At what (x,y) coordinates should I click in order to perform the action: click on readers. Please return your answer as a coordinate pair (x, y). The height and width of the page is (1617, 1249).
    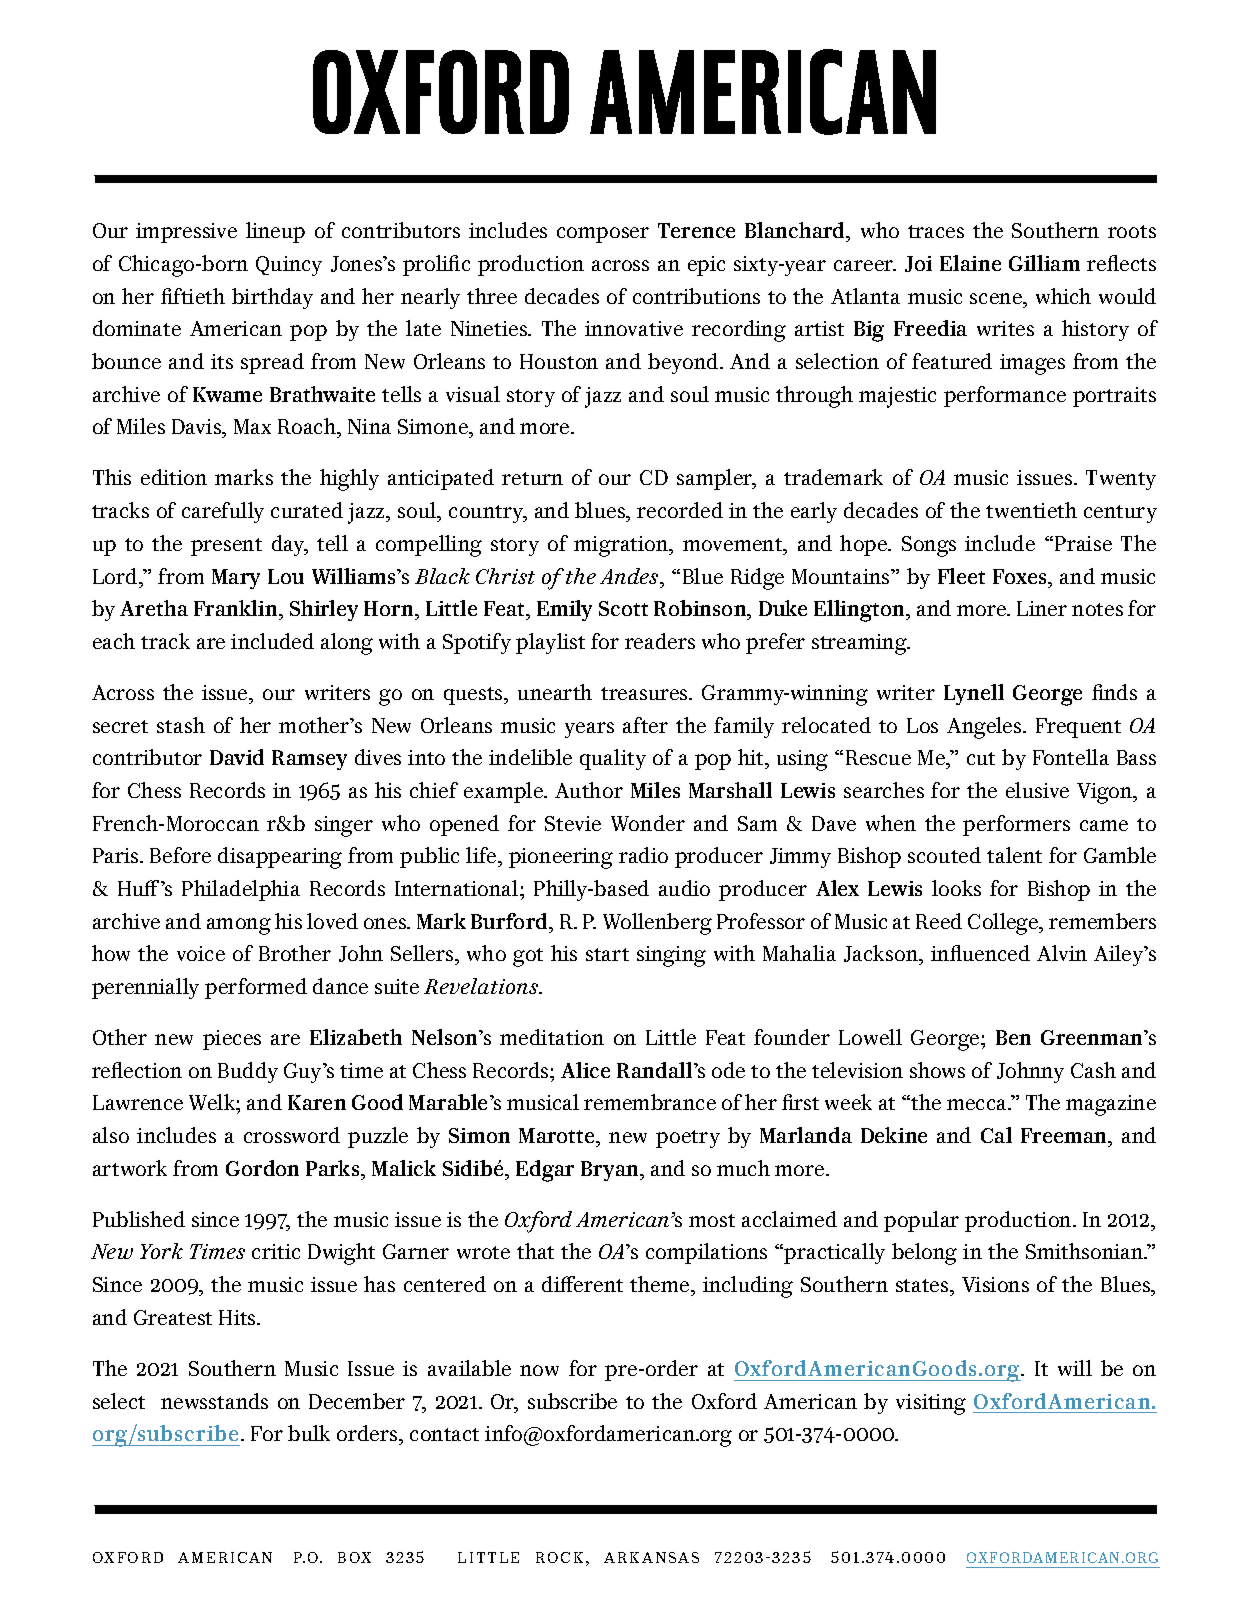
    Looking at the image, I should click on (660, 641).
